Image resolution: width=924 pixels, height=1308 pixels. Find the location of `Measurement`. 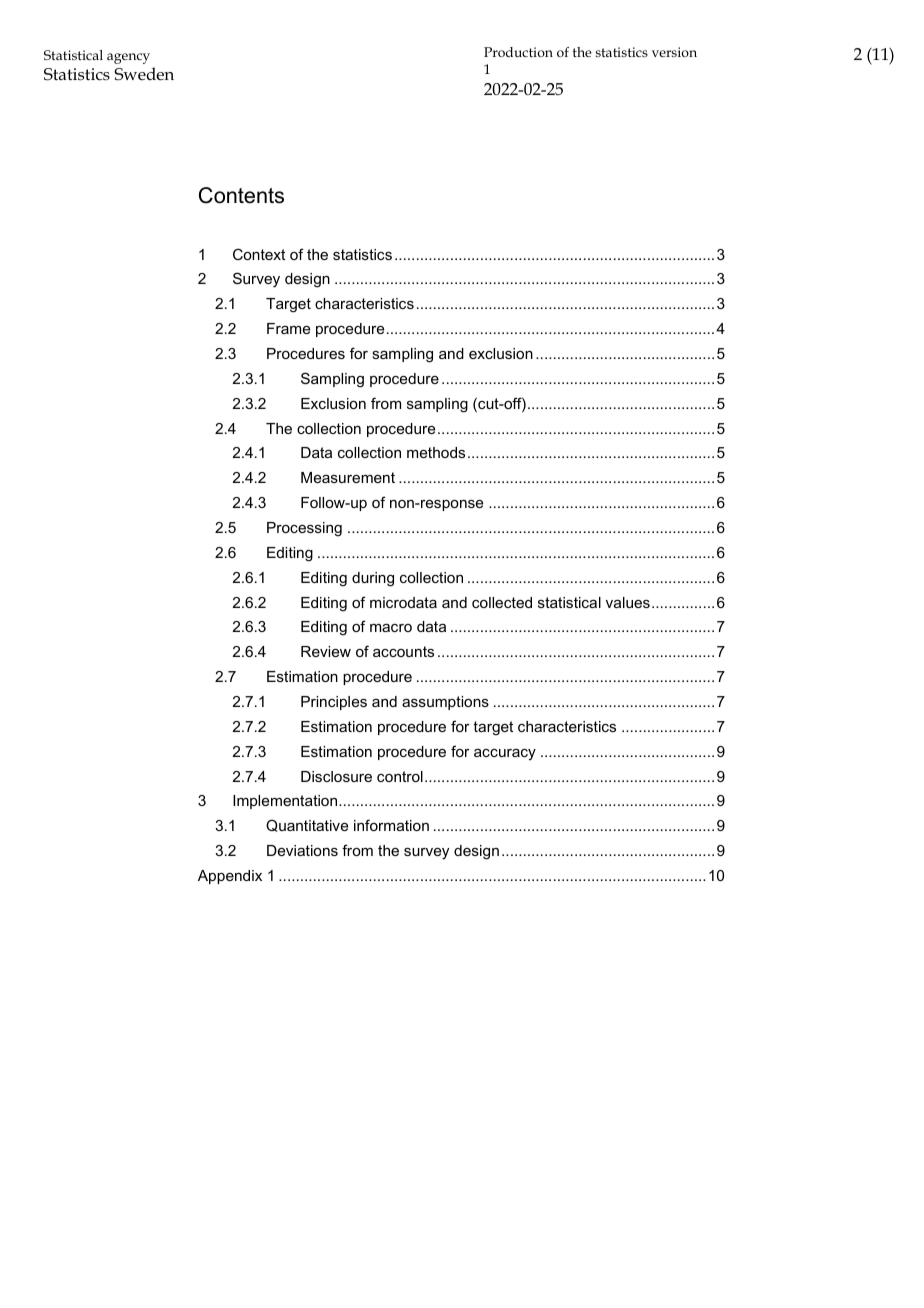

Measurement is located at coordinates (348, 477).
